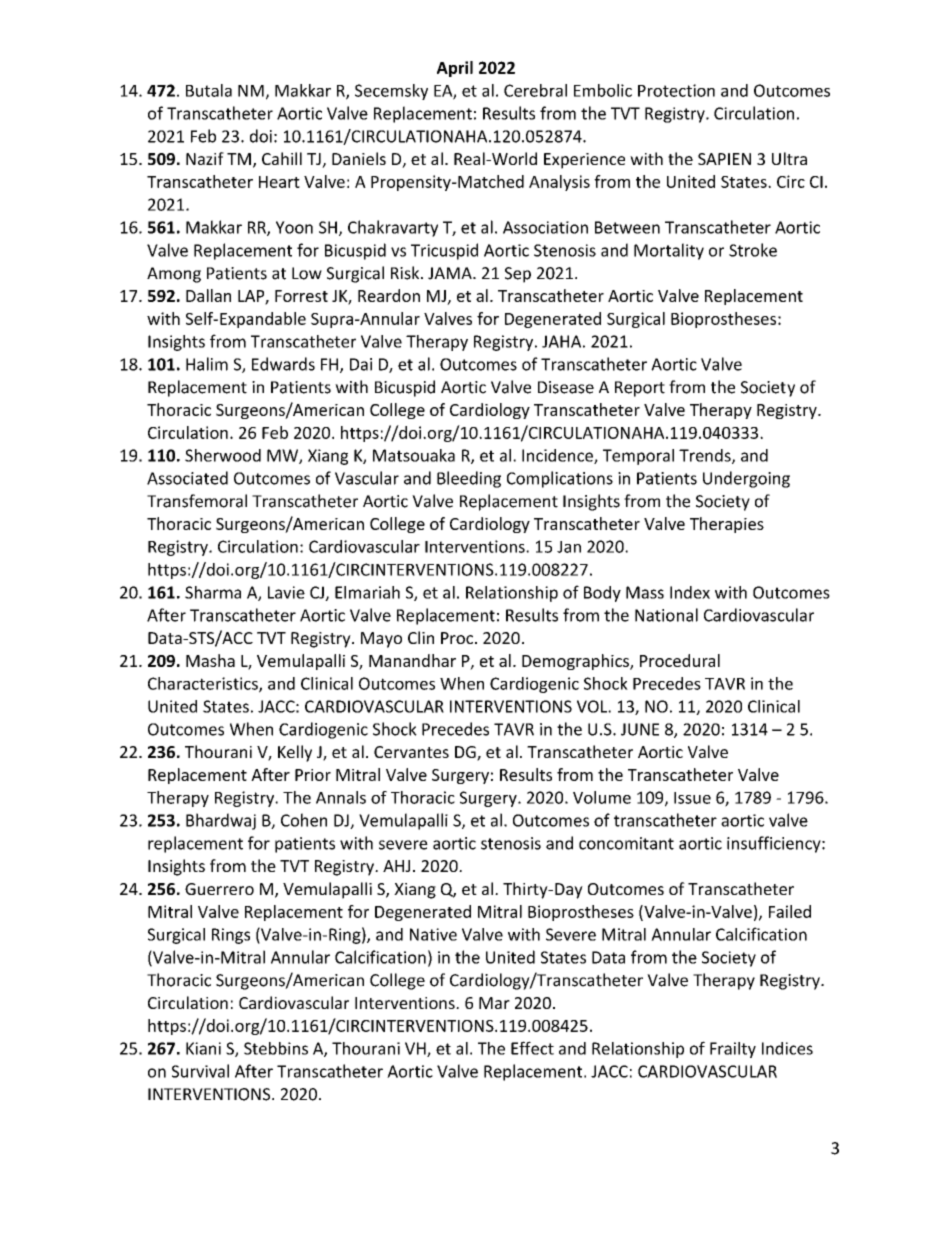 The image size is (952, 1233). I want to click on Cervantes, so click(411, 752).
